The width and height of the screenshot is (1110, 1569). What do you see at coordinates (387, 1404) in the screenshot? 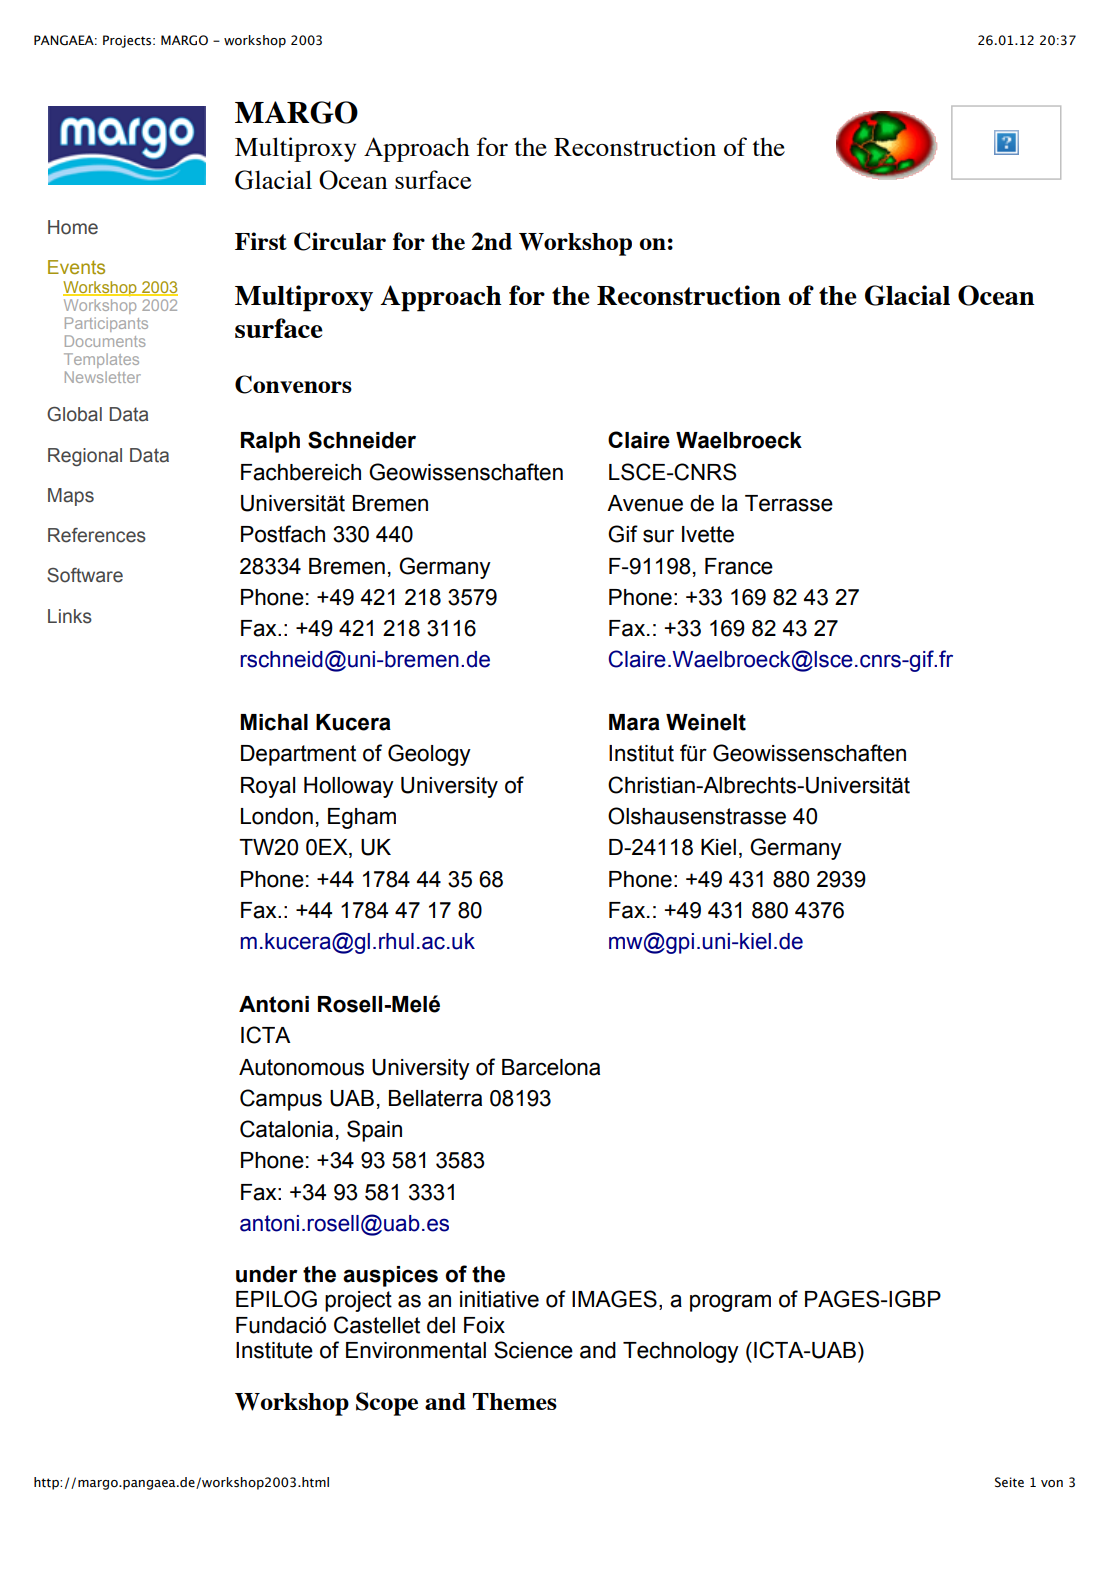
I see `Scope` at bounding box center [387, 1404].
